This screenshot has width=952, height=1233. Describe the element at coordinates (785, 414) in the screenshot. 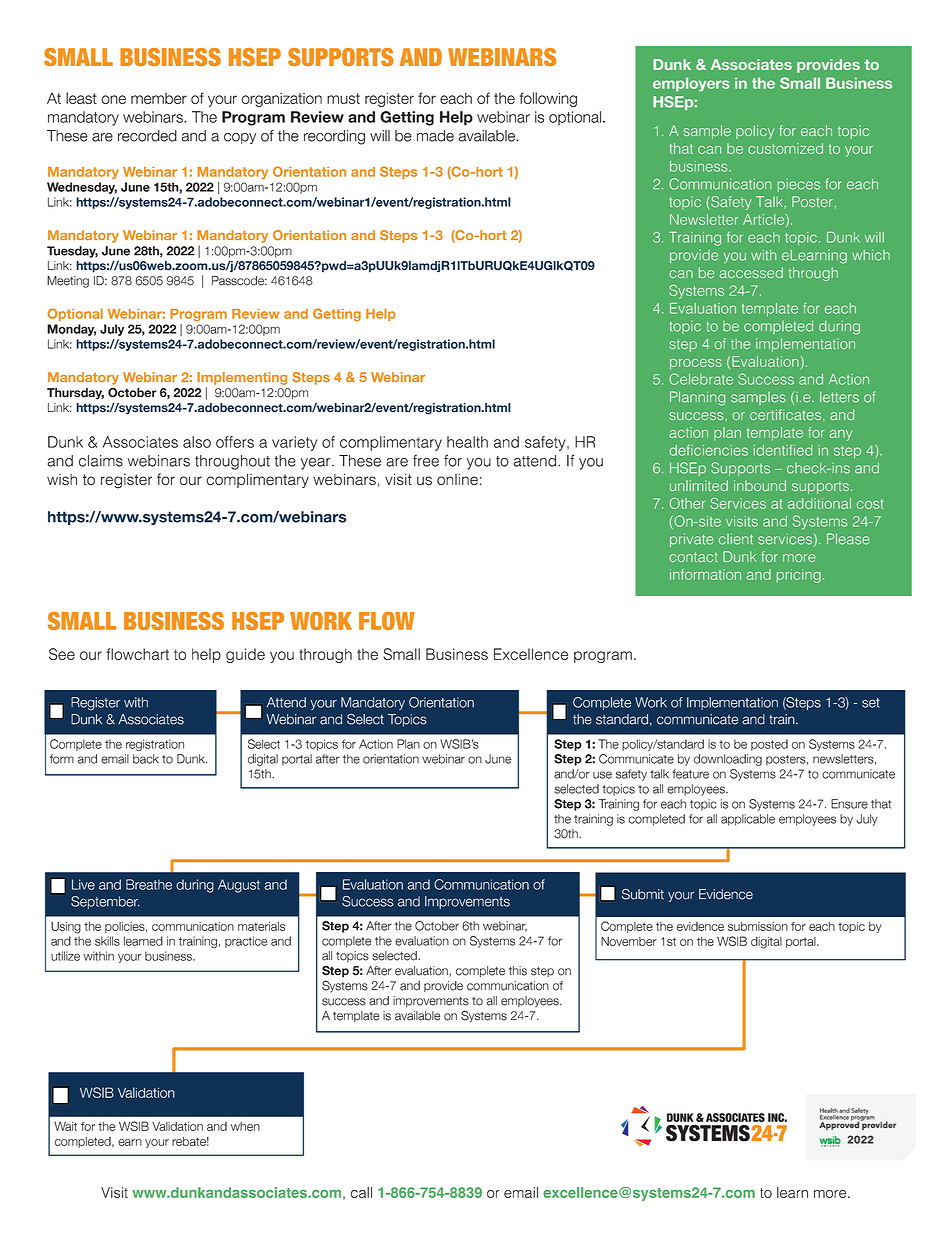

I see `certificates` at that location.
